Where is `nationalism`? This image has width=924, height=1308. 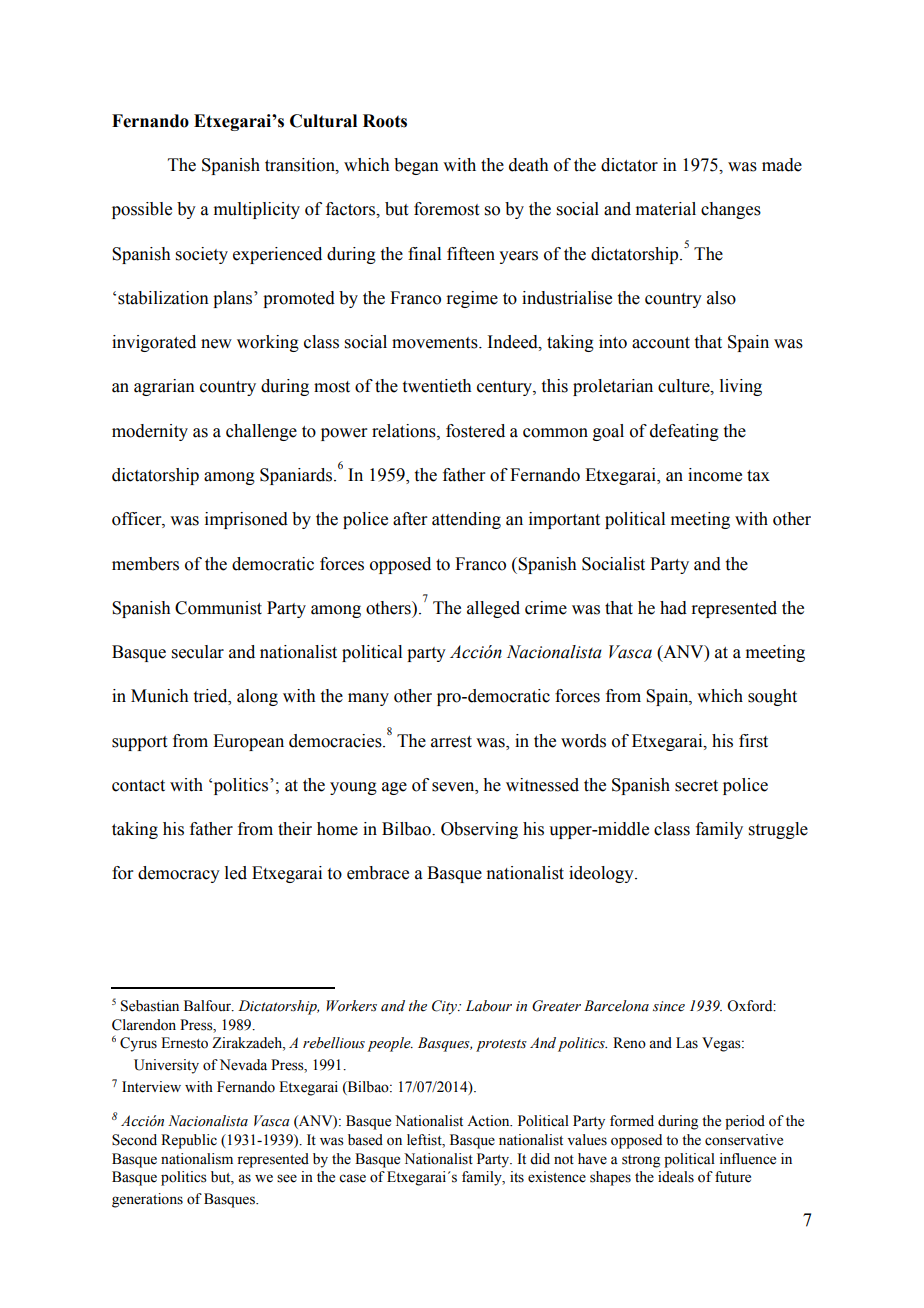 nationalism is located at coordinates (197, 1159).
